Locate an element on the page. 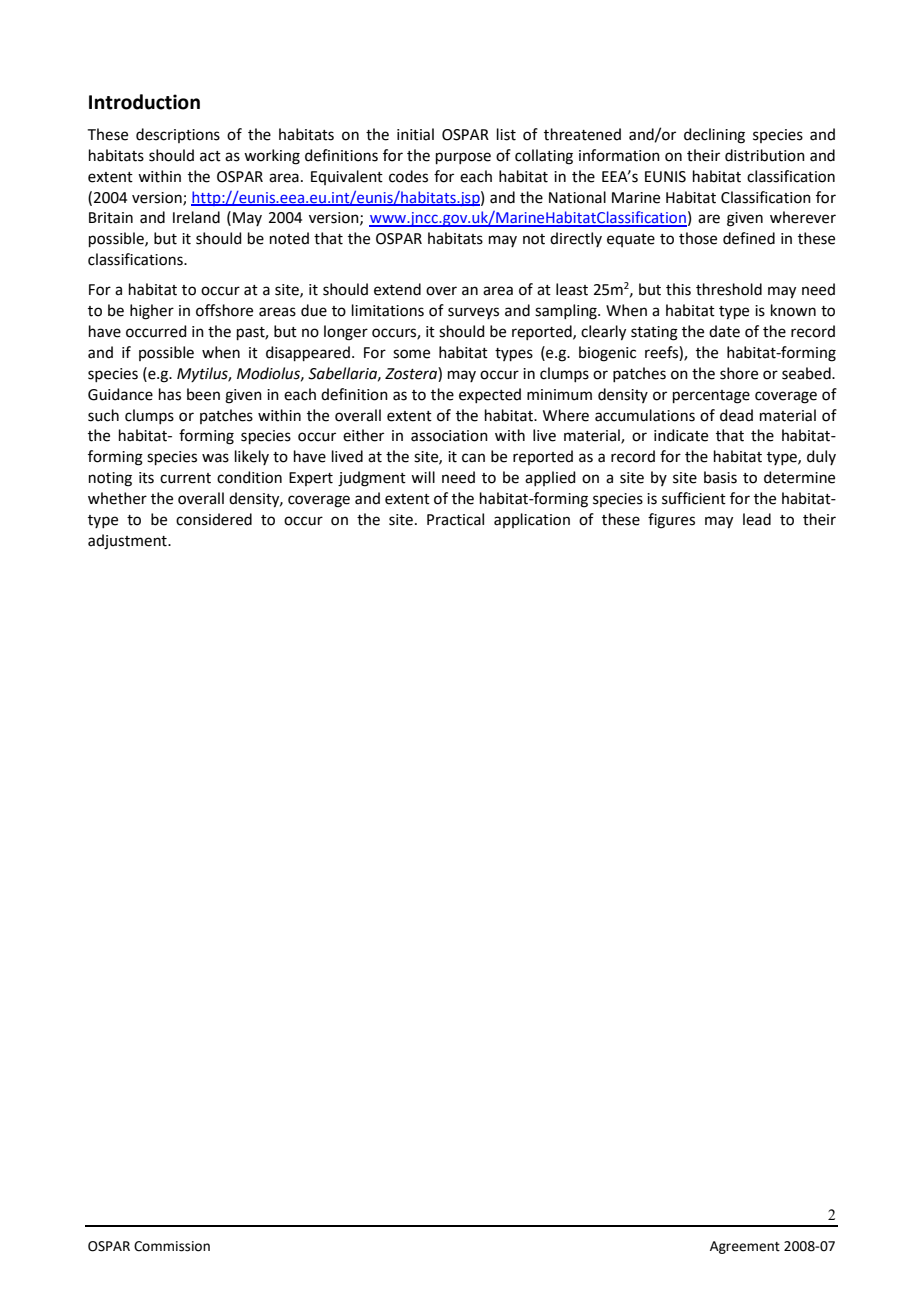 The height and width of the image is (1308, 924). Commission is located at coordinates (172, 1246).
